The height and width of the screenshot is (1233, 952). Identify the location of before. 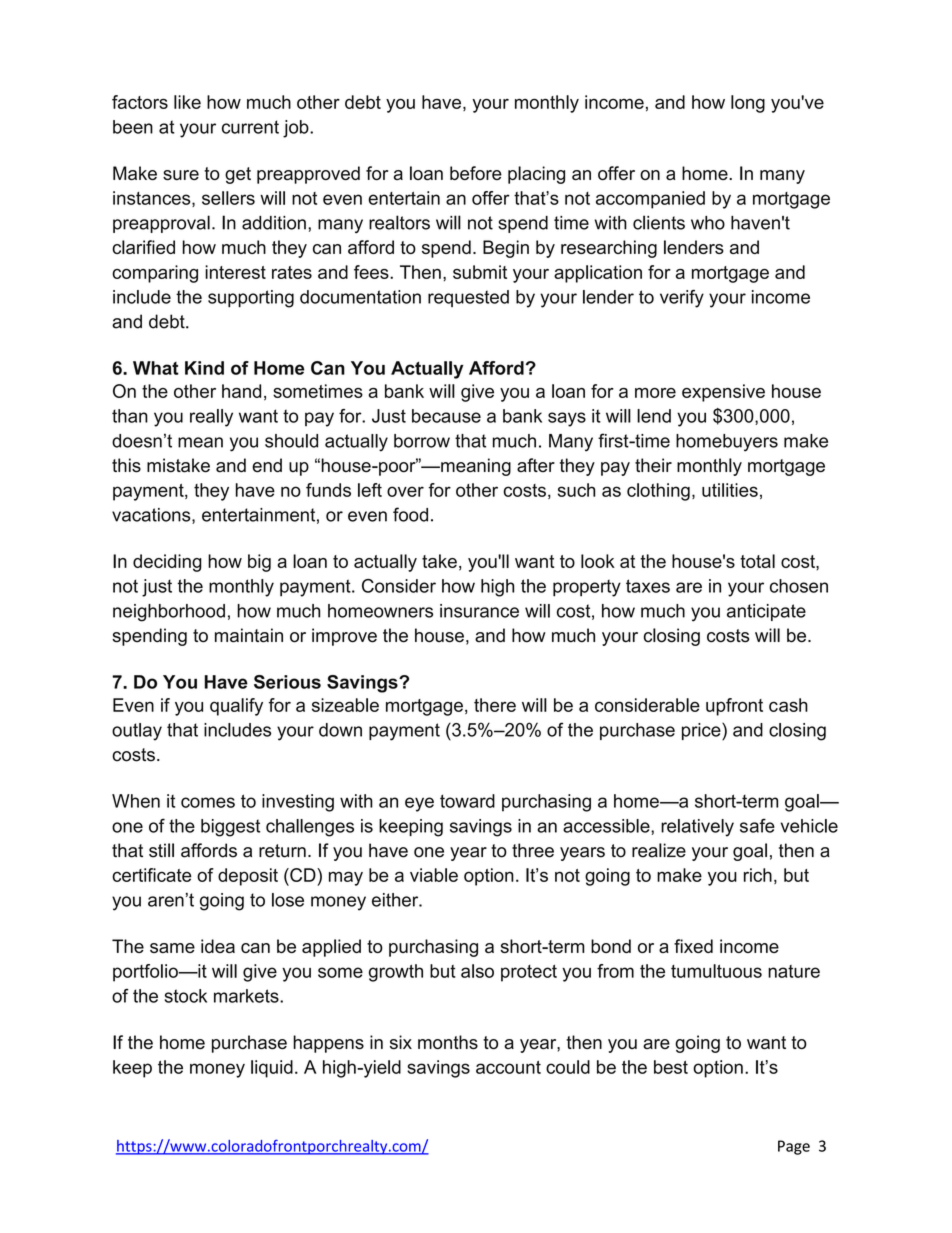
(476, 173).
